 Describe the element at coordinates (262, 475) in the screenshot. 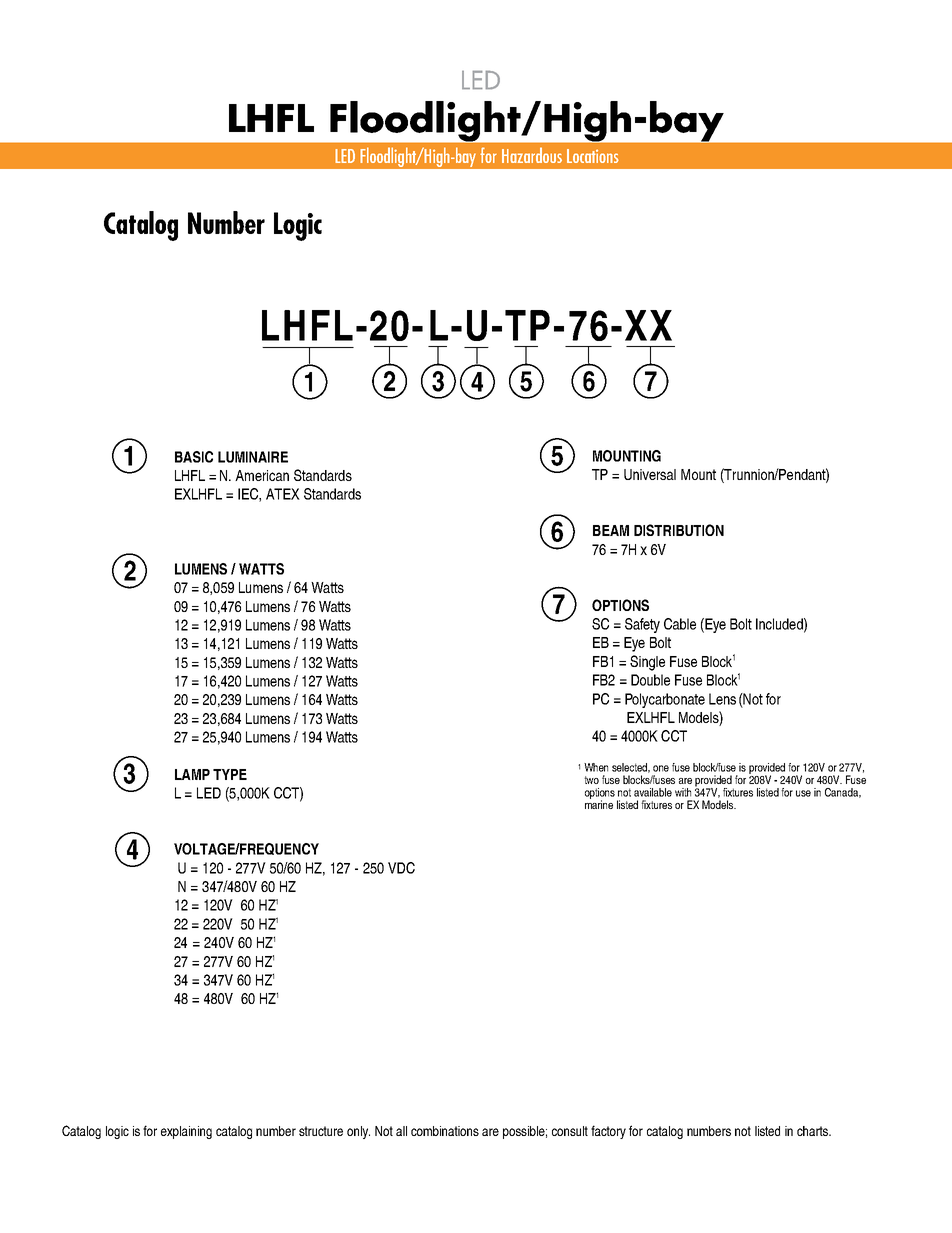

I see `American` at that location.
